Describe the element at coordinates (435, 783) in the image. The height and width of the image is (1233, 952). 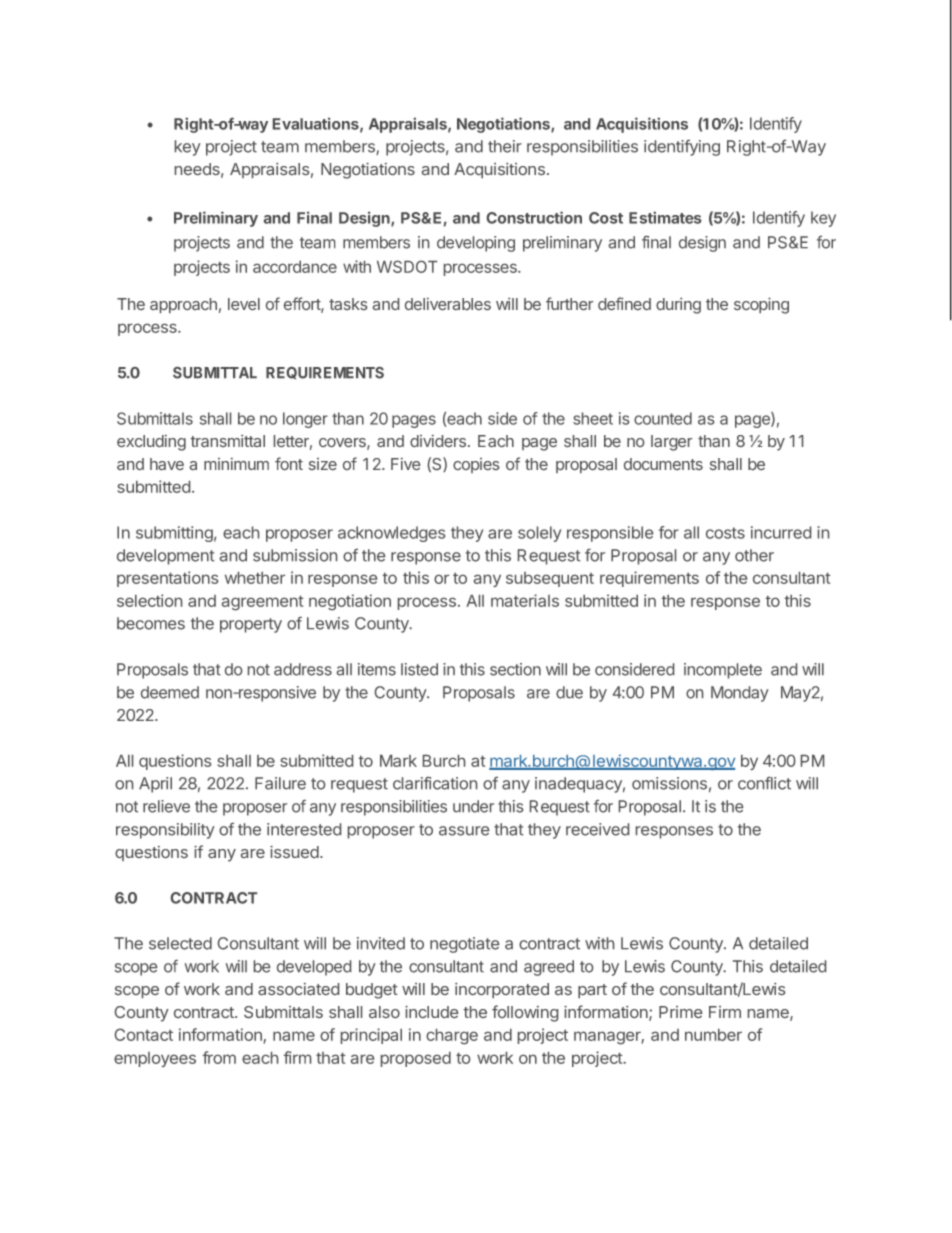
I see `clarification` at that location.
